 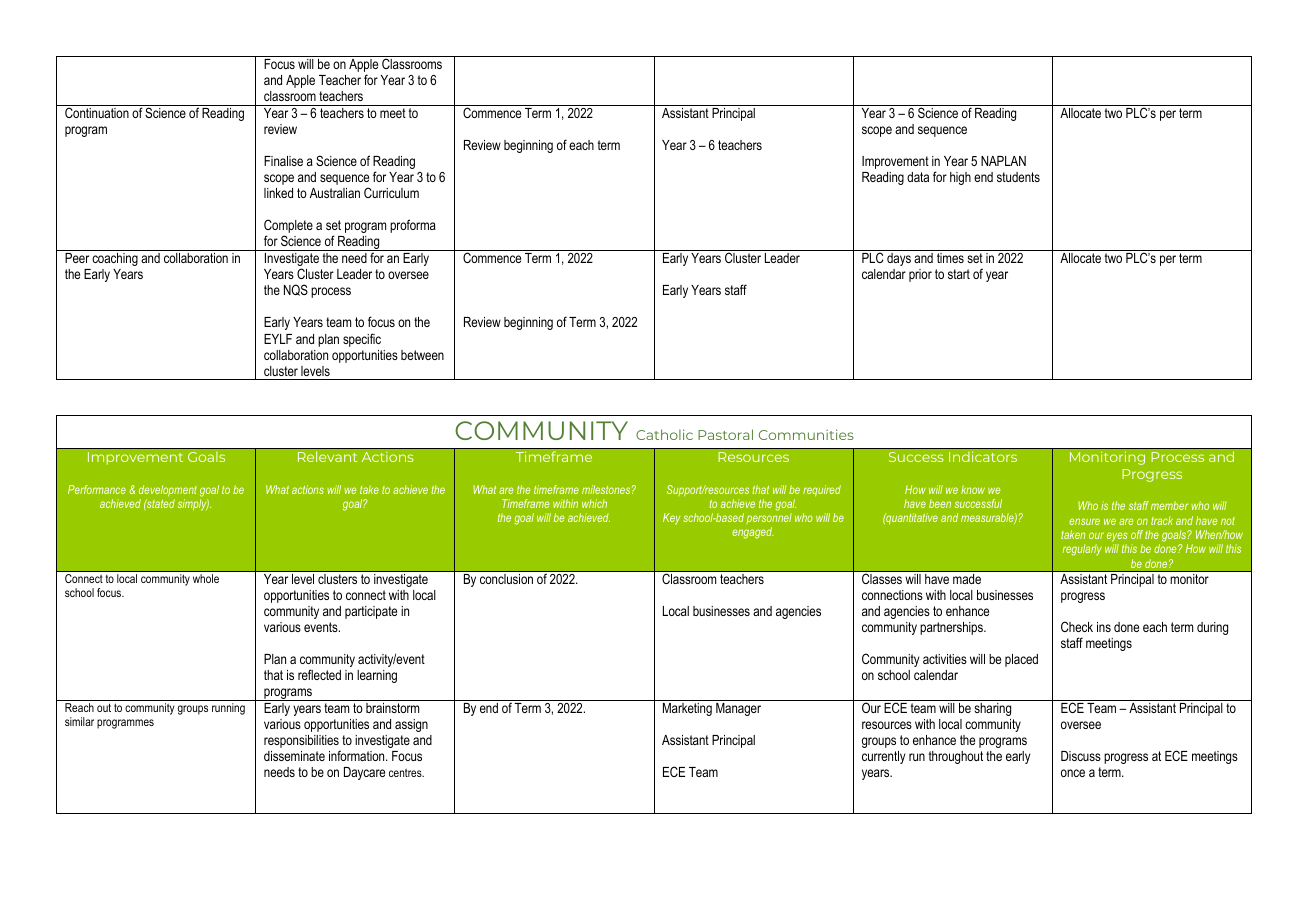 What do you see at coordinates (1018, 177) in the image?
I see `students` at bounding box center [1018, 177].
